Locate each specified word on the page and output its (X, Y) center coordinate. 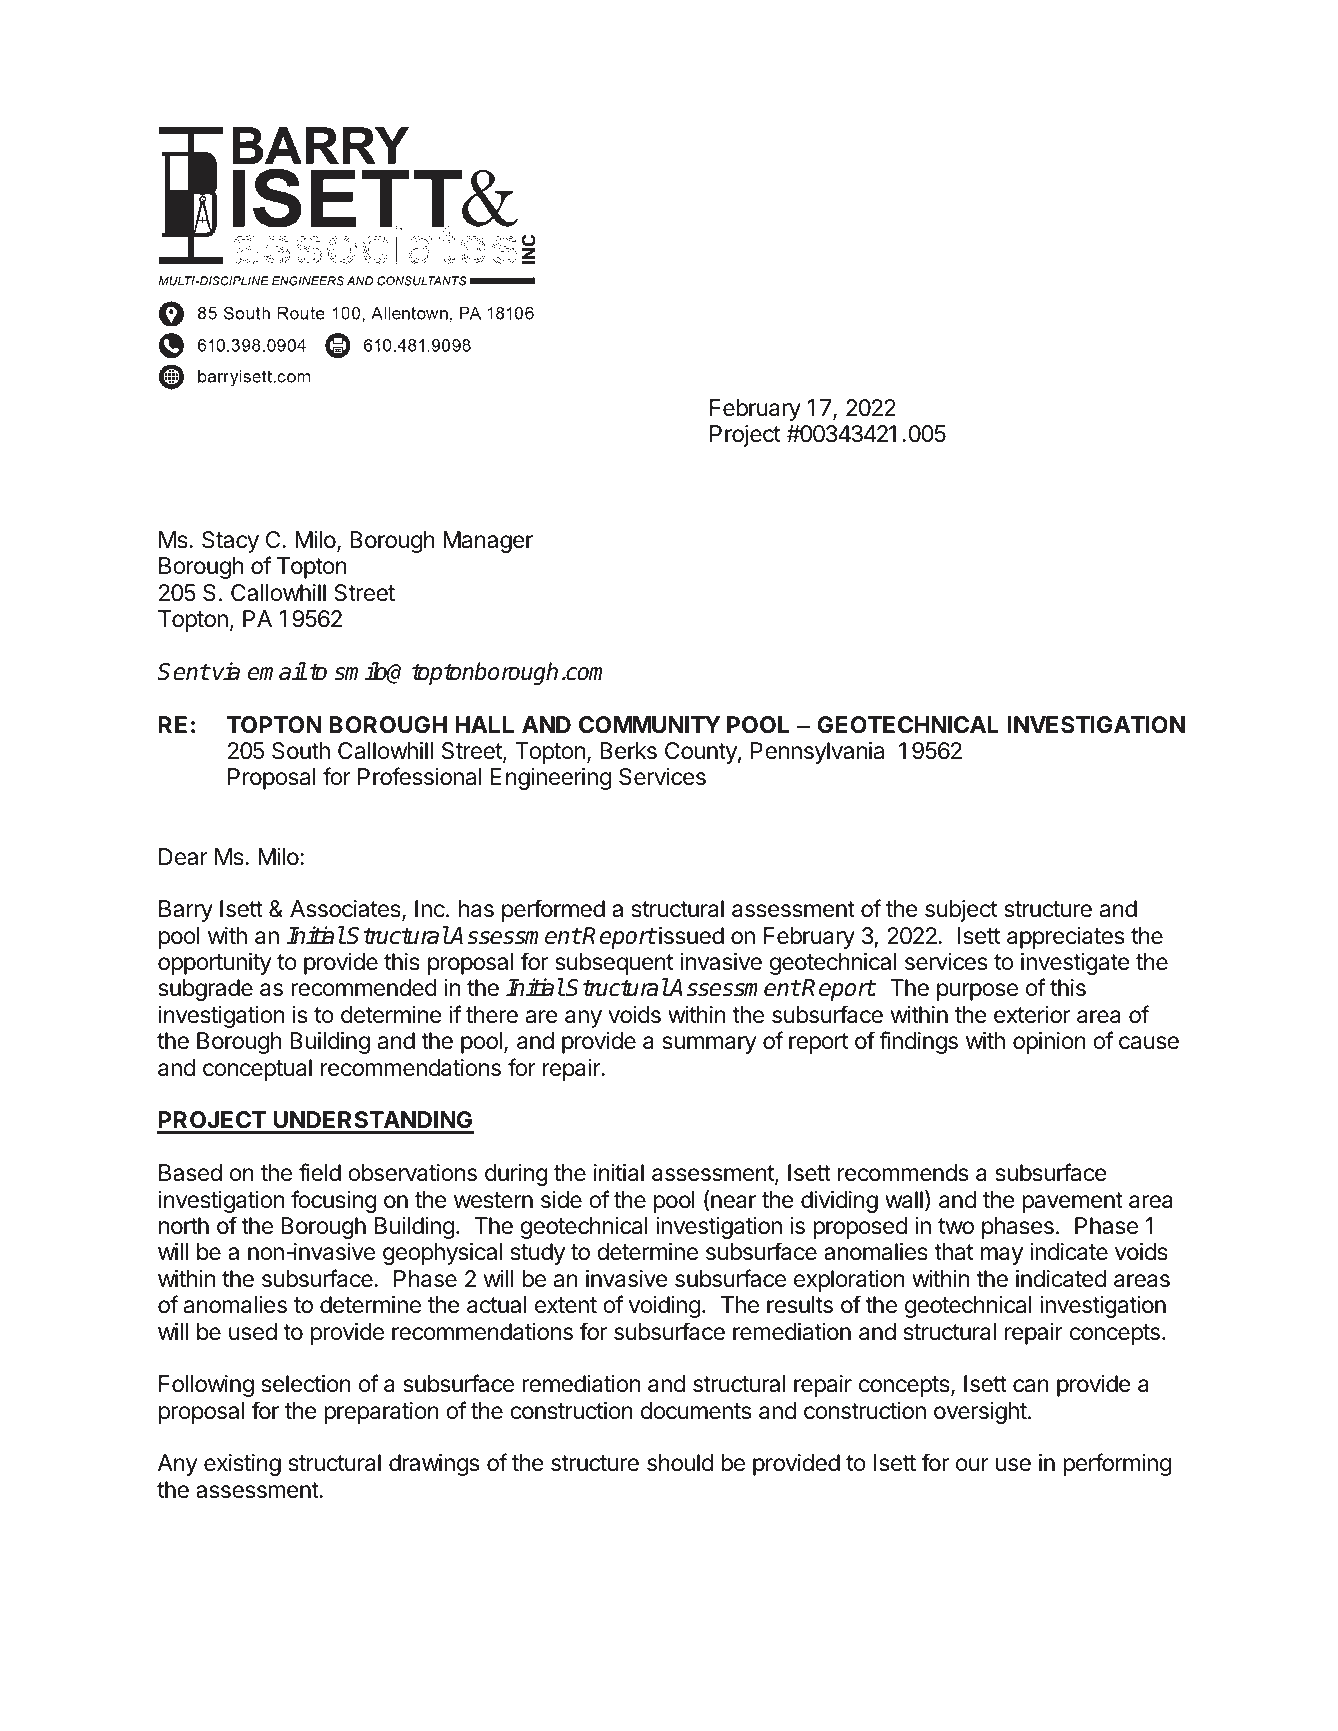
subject (961, 911)
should (680, 1463)
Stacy (230, 542)
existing (242, 1465)
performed (553, 910)
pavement (1072, 1202)
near (733, 1202)
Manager (488, 542)
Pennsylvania (817, 753)
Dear (183, 857)
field (320, 1172)
